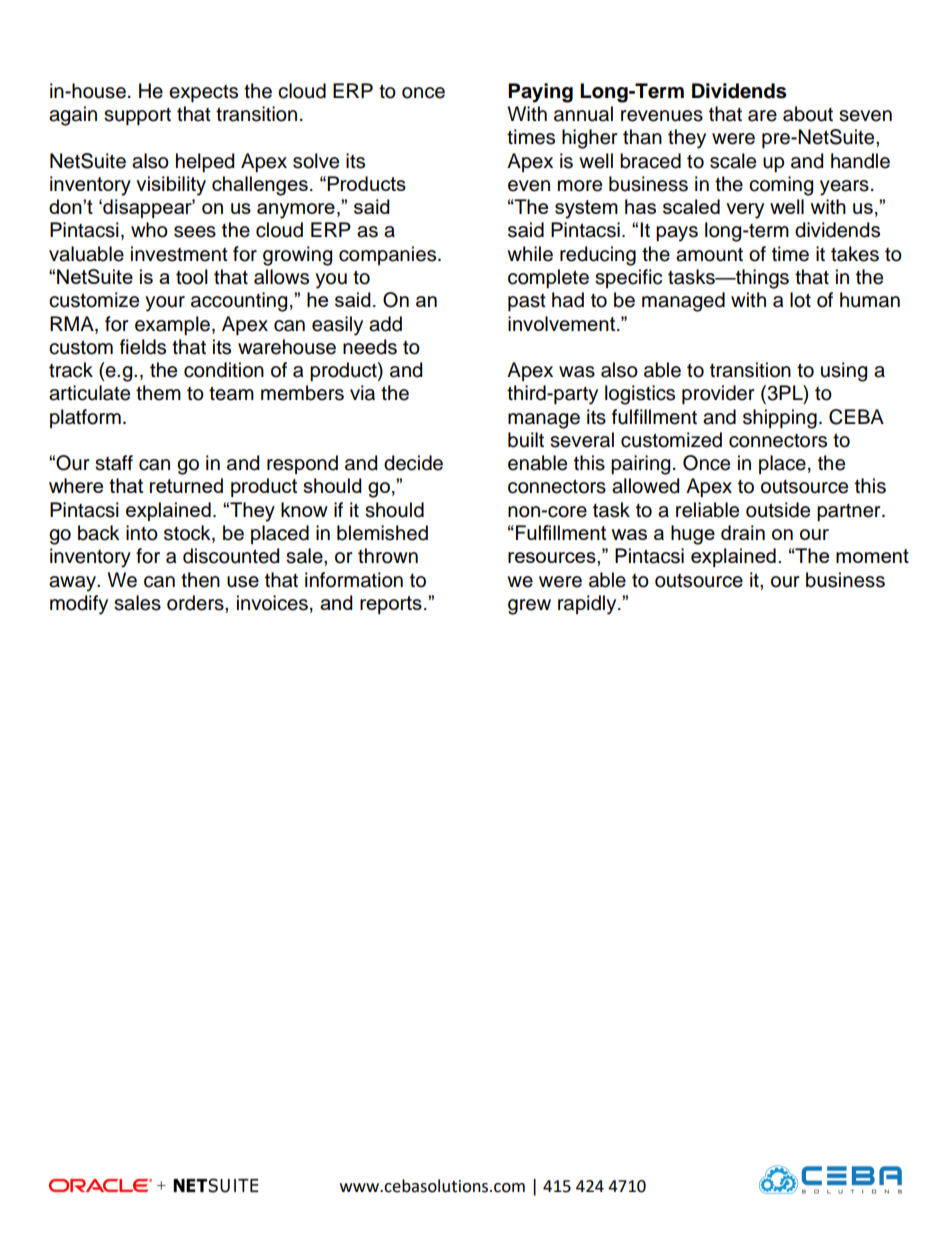 The height and width of the screenshot is (1233, 952). I want to click on grew, so click(529, 607).
